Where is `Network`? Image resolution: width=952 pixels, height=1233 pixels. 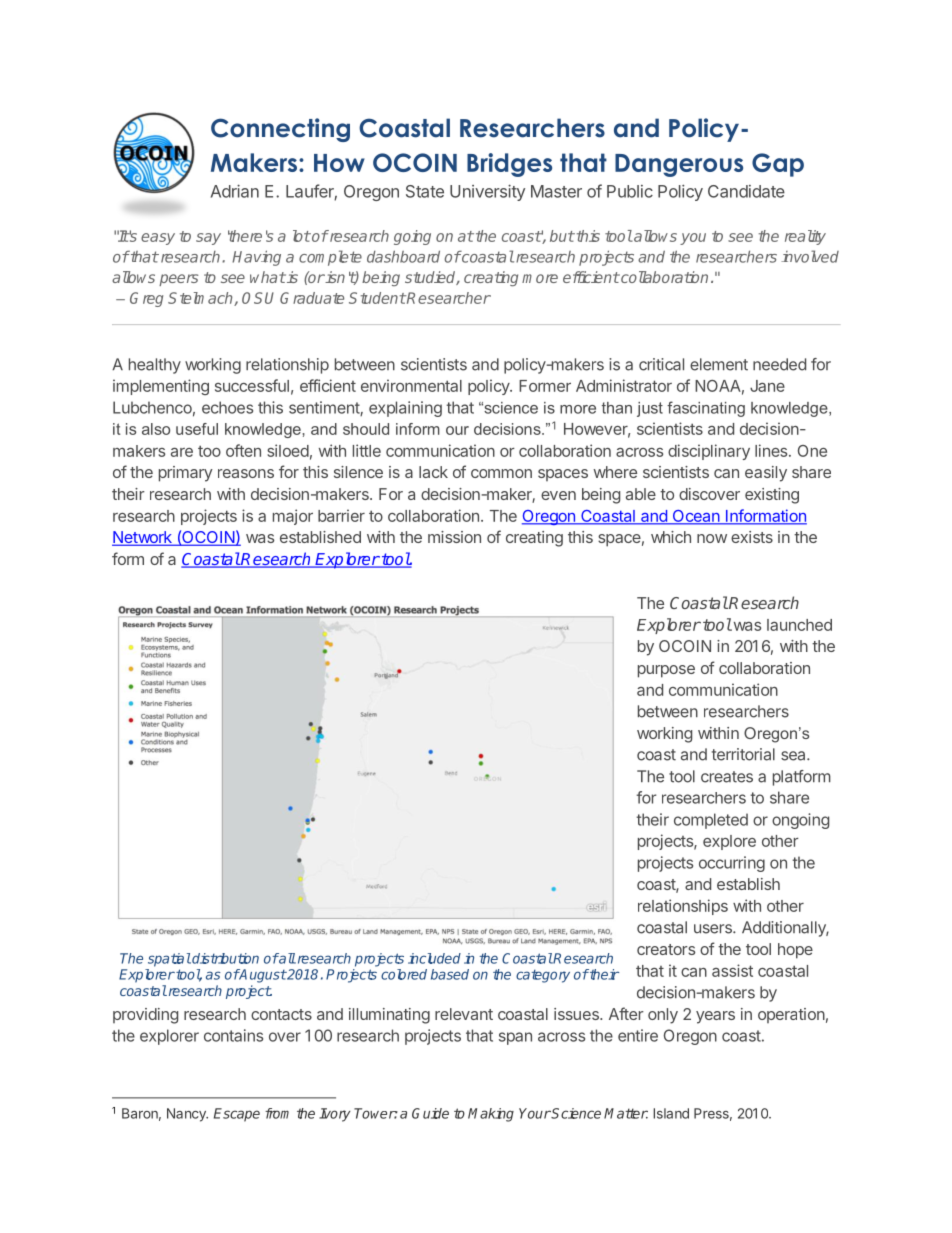 Network is located at coordinates (143, 538).
